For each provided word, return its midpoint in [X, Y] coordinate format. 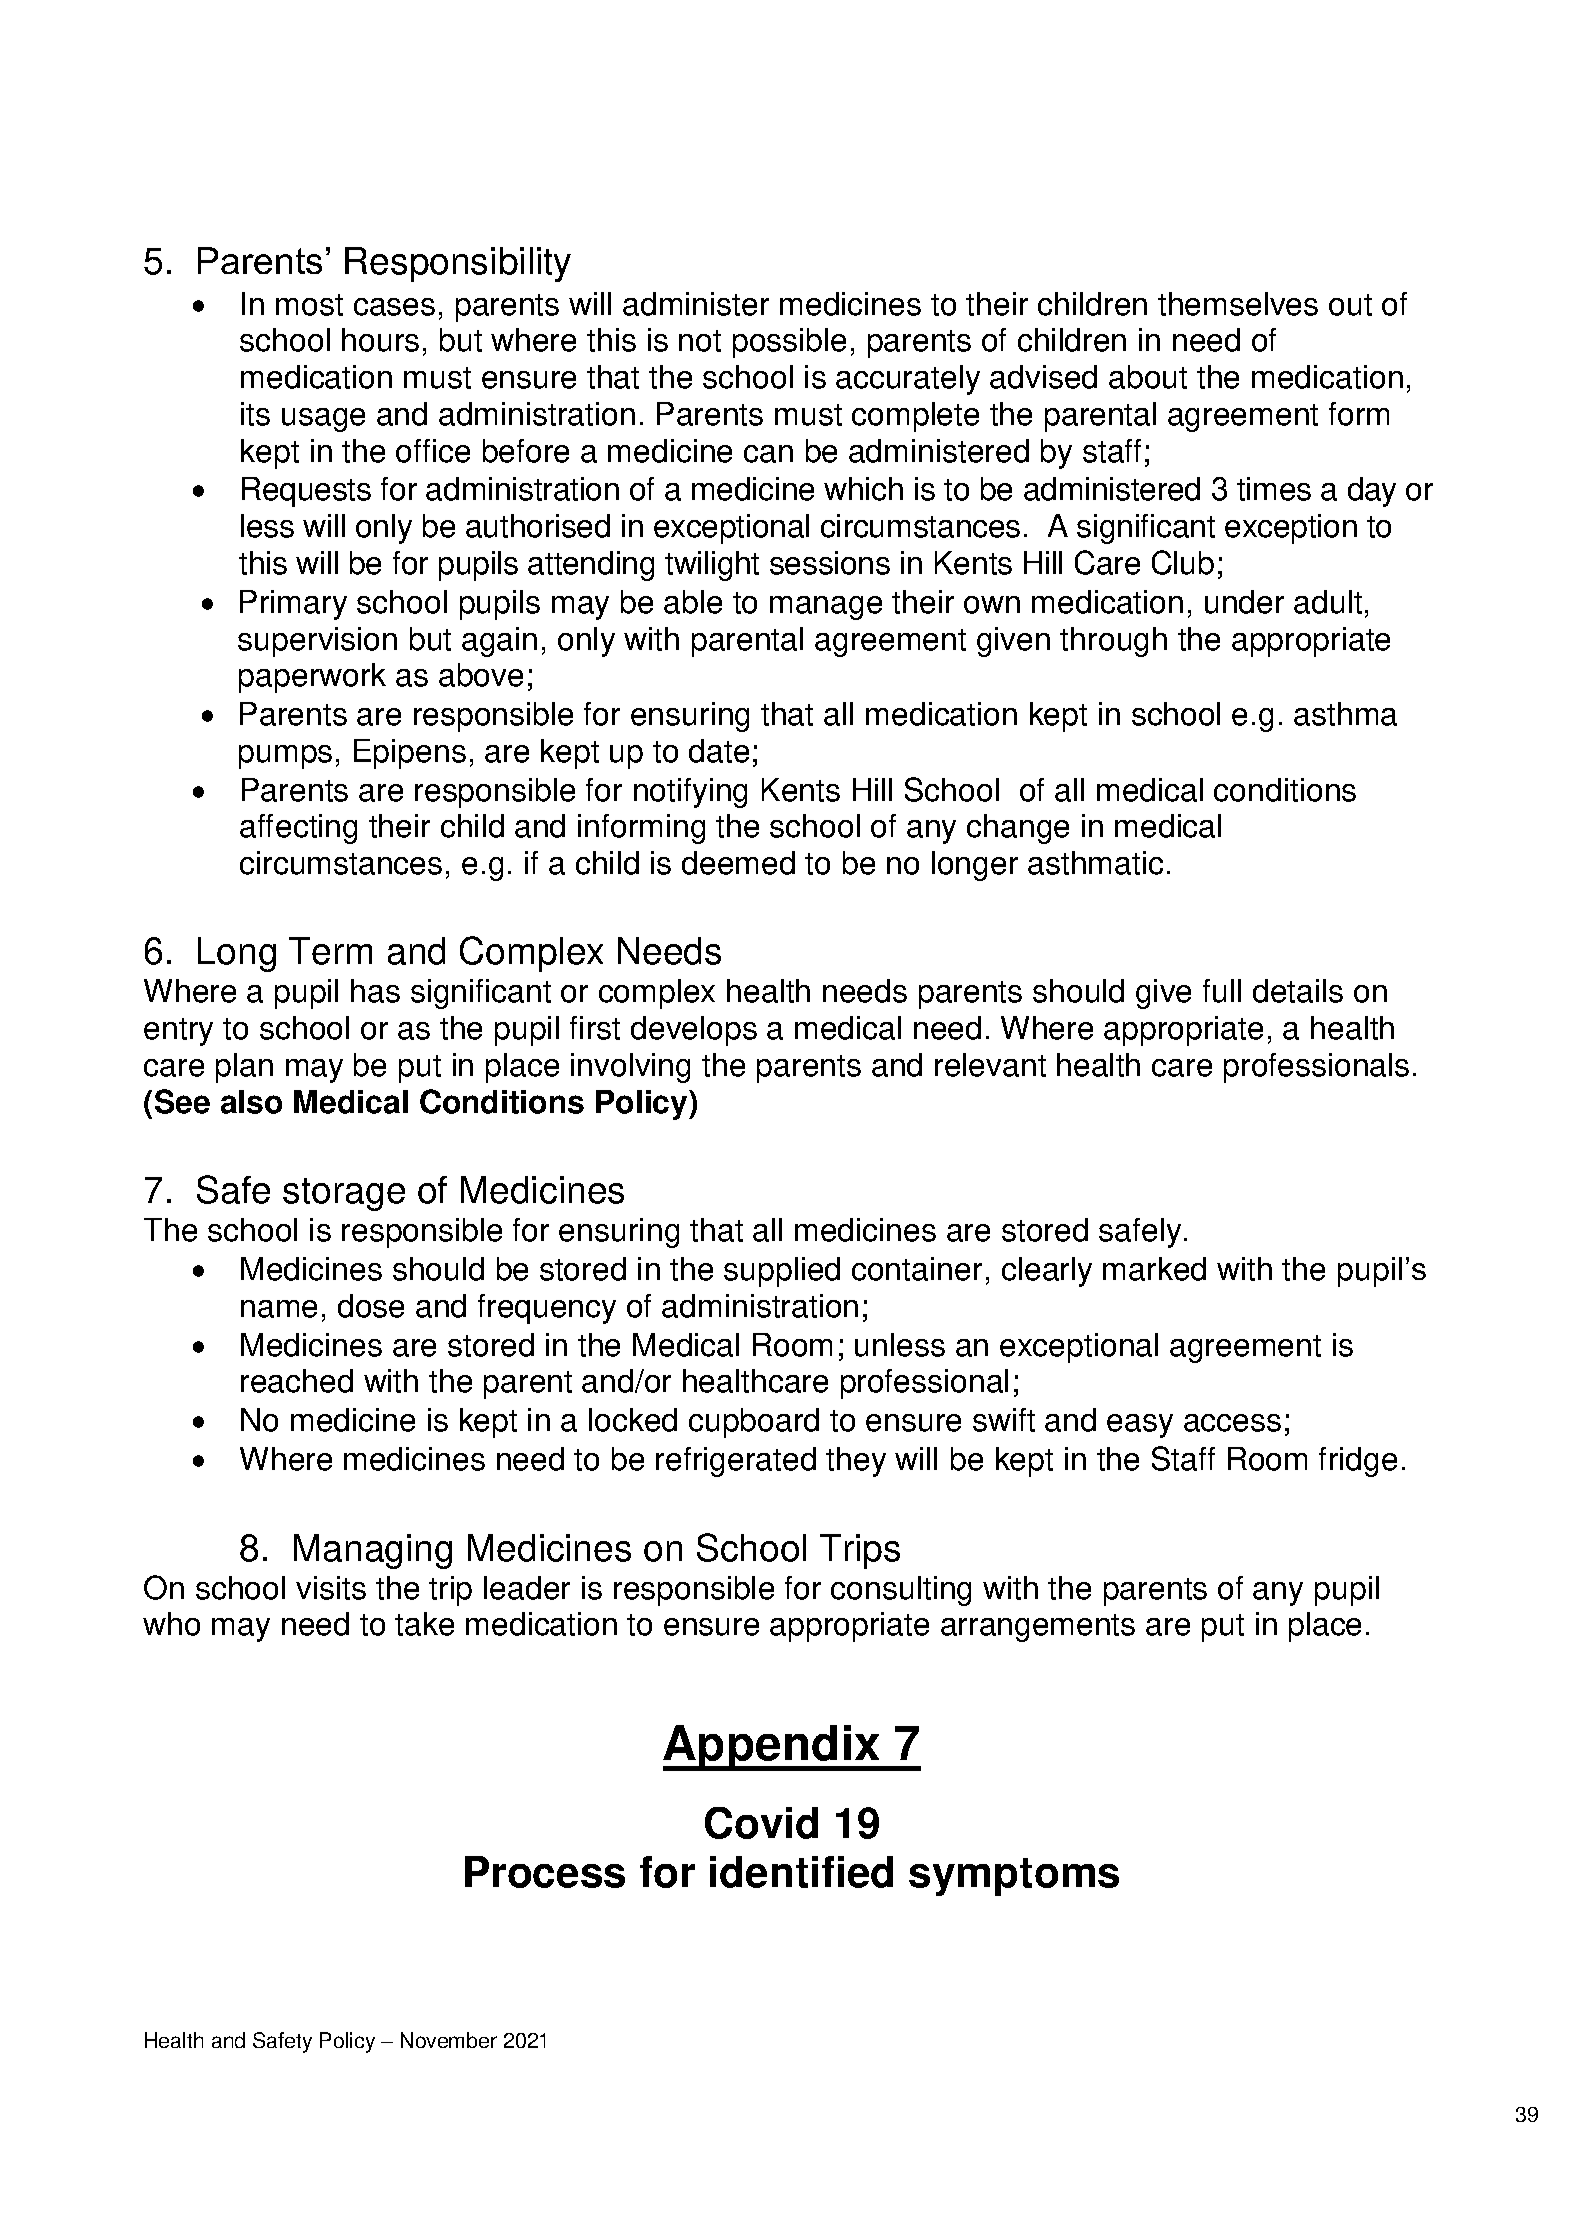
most [309, 305]
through [1113, 642]
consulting [901, 1591]
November [449, 2040]
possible [789, 343]
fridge [1358, 1462]
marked [1154, 1269]
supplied [782, 1272]
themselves [1238, 304]
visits [331, 1588]
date [719, 751]
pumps [285, 757]
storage [344, 1194]
